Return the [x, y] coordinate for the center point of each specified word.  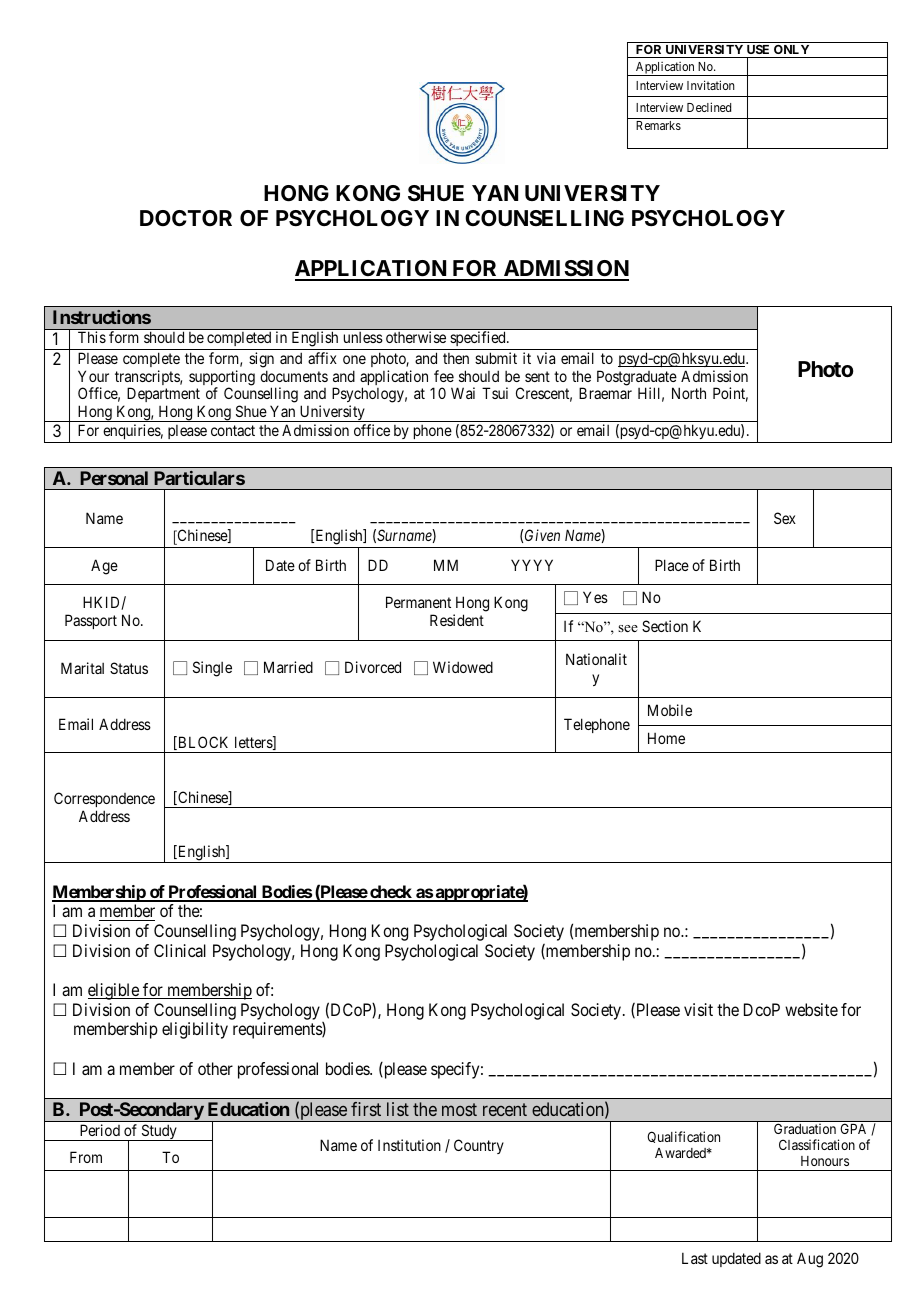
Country [479, 1146]
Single [212, 669]
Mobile [670, 710]
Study [159, 1132]
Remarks [658, 125]
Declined [709, 107]
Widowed [463, 667]
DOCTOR [186, 218]
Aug [810, 1260]
